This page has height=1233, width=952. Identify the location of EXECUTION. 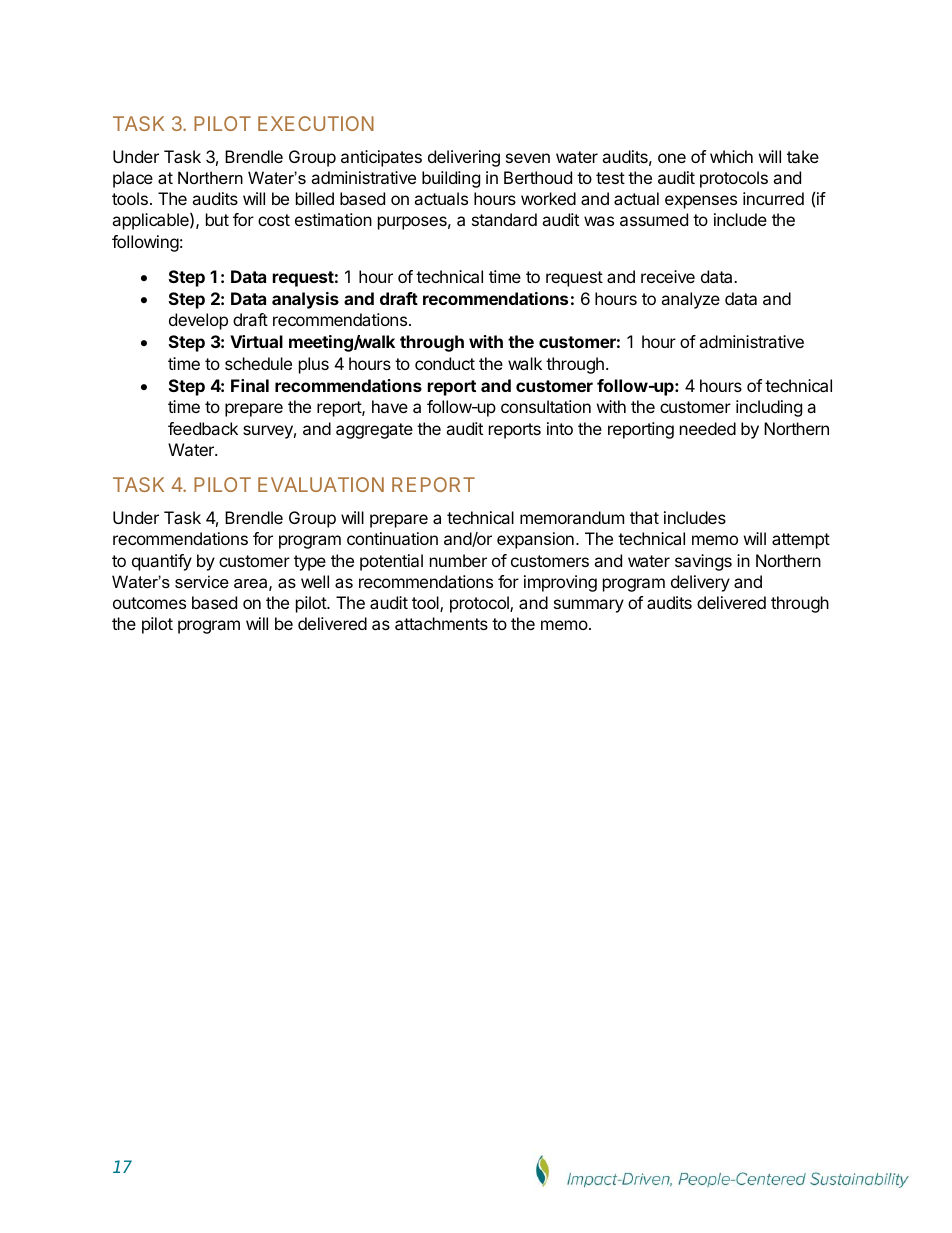
(316, 123).
